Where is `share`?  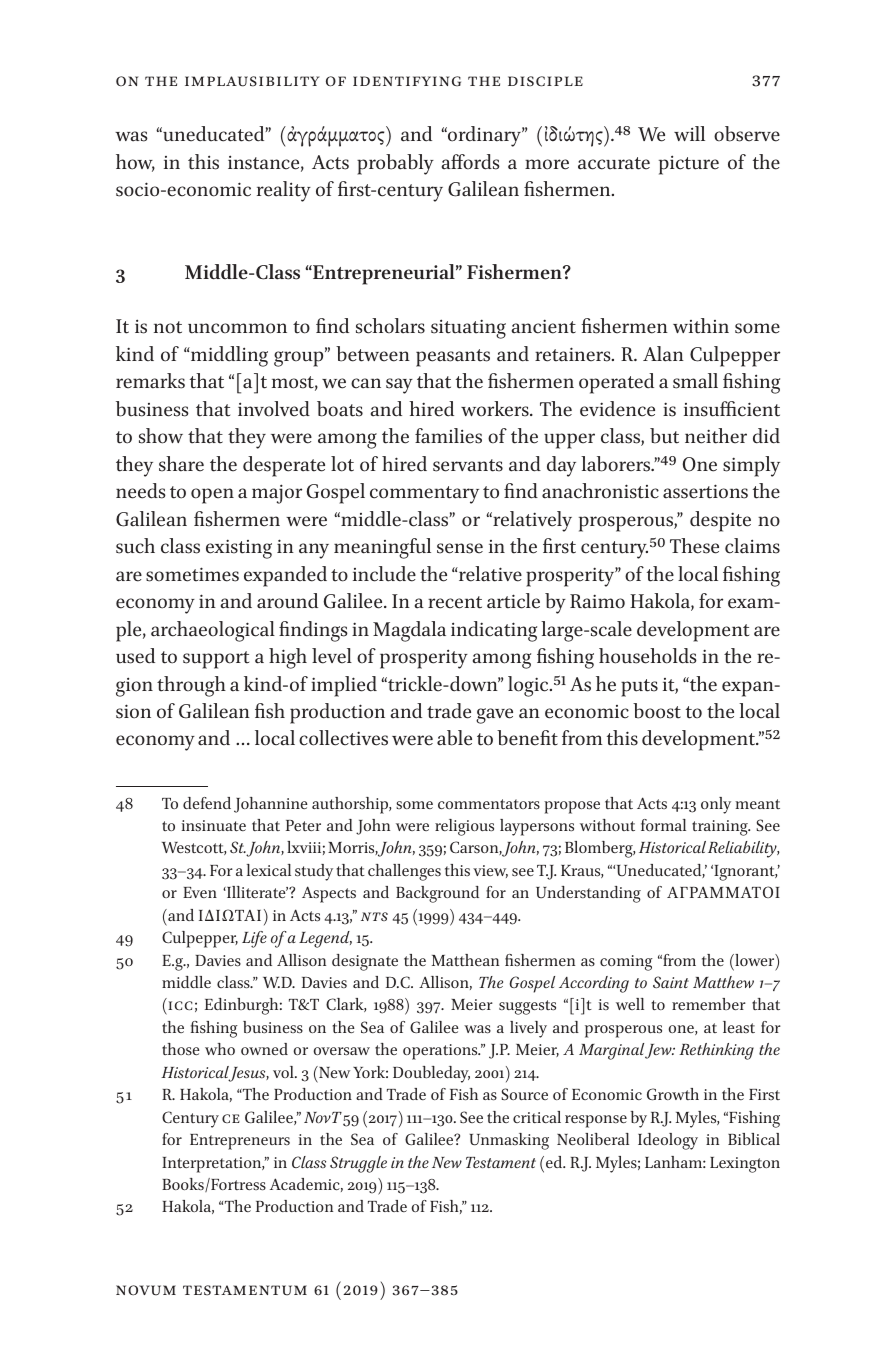 share is located at coordinates (181, 464).
